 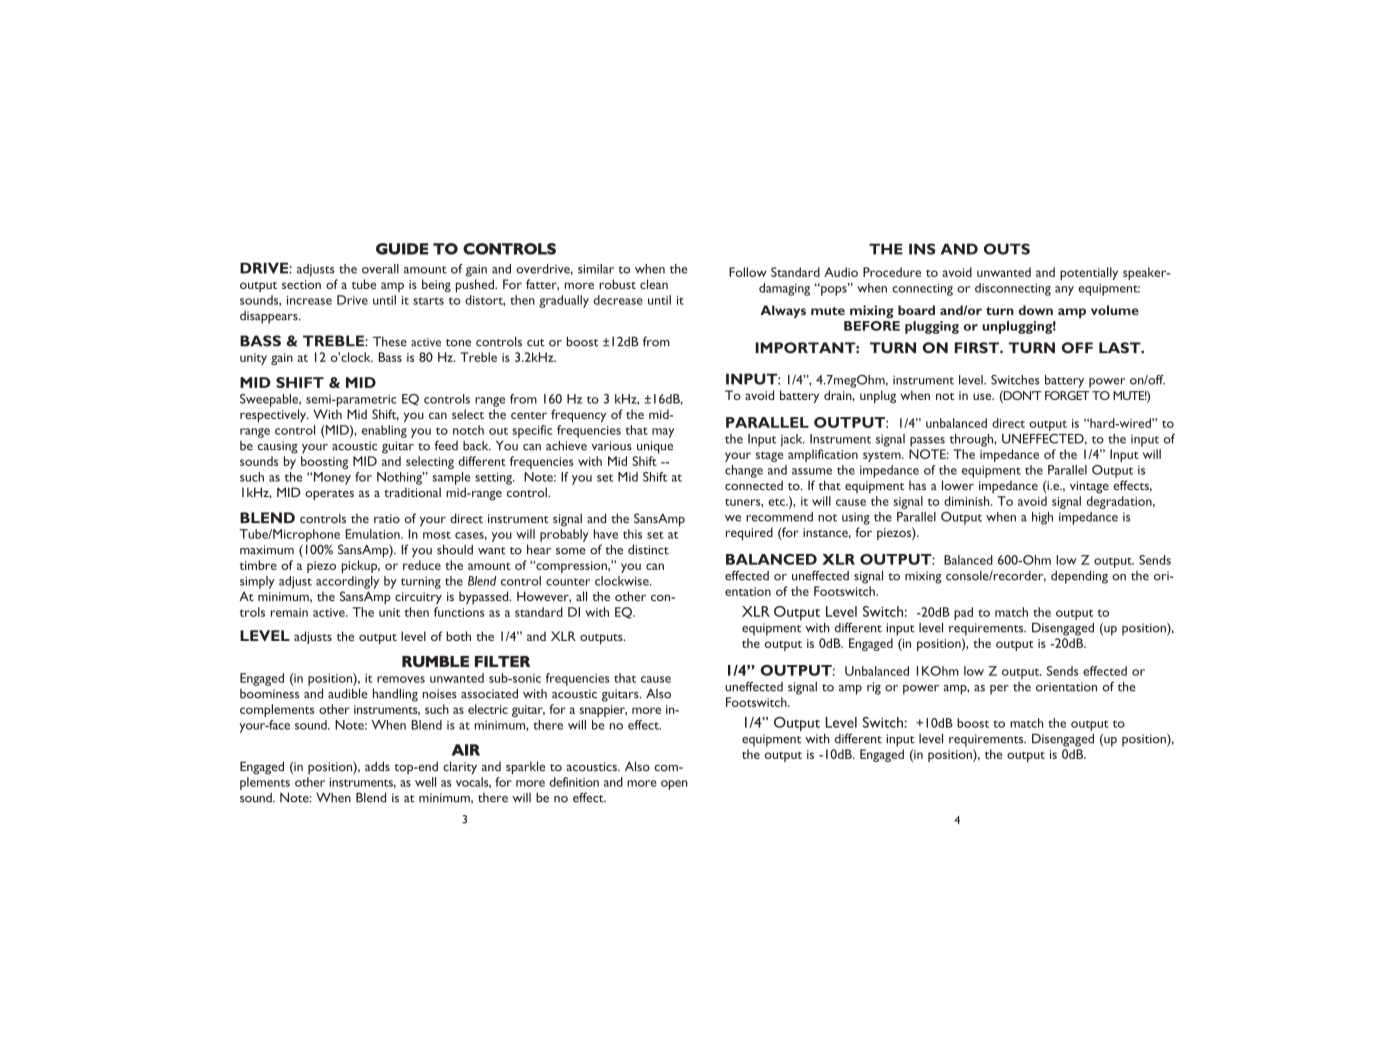 I want to click on high, so click(x=1042, y=518).
